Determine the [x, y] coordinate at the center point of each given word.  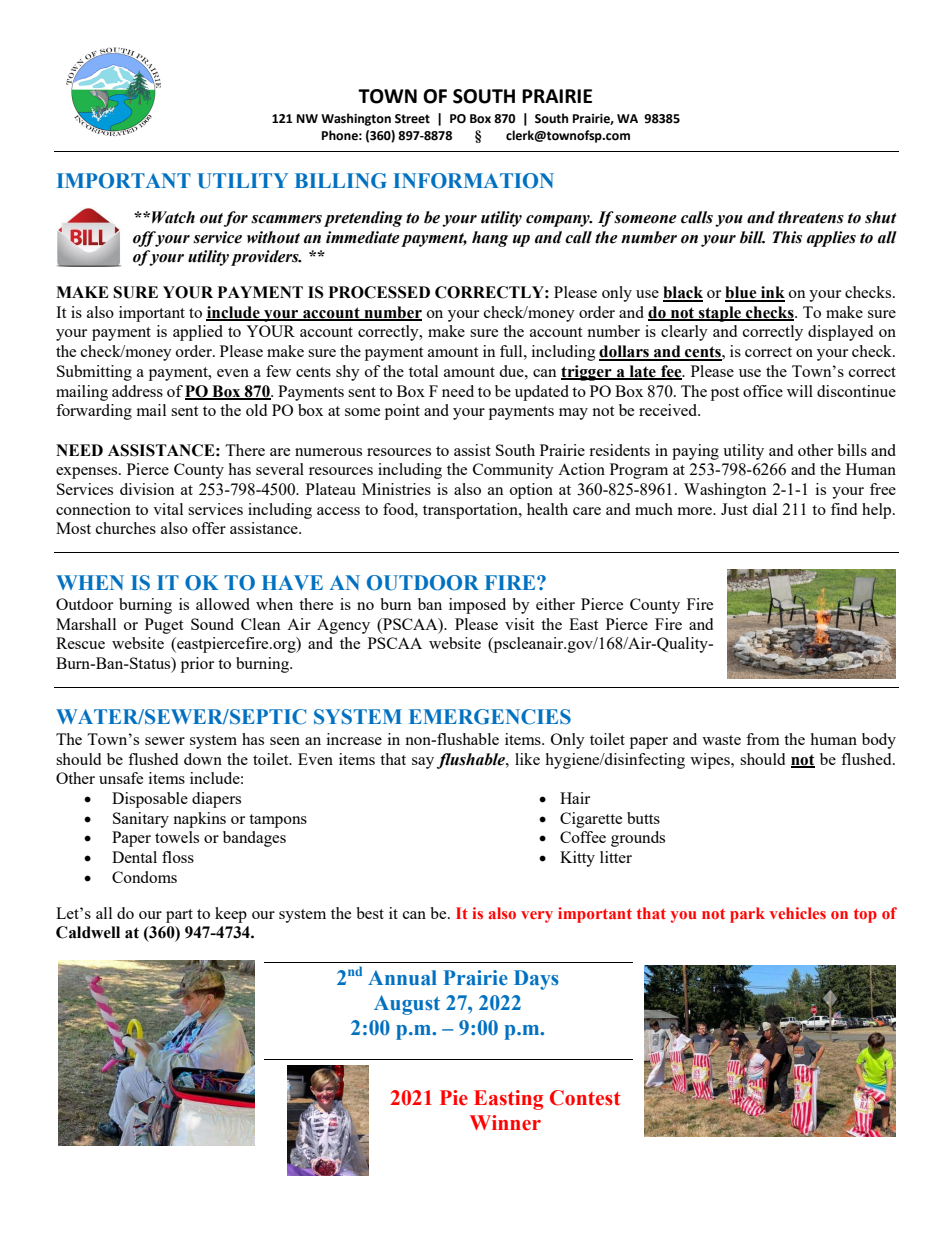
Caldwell [88, 932]
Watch [173, 217]
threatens [811, 217]
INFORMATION [473, 181]
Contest [585, 1098]
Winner [505, 1123]
